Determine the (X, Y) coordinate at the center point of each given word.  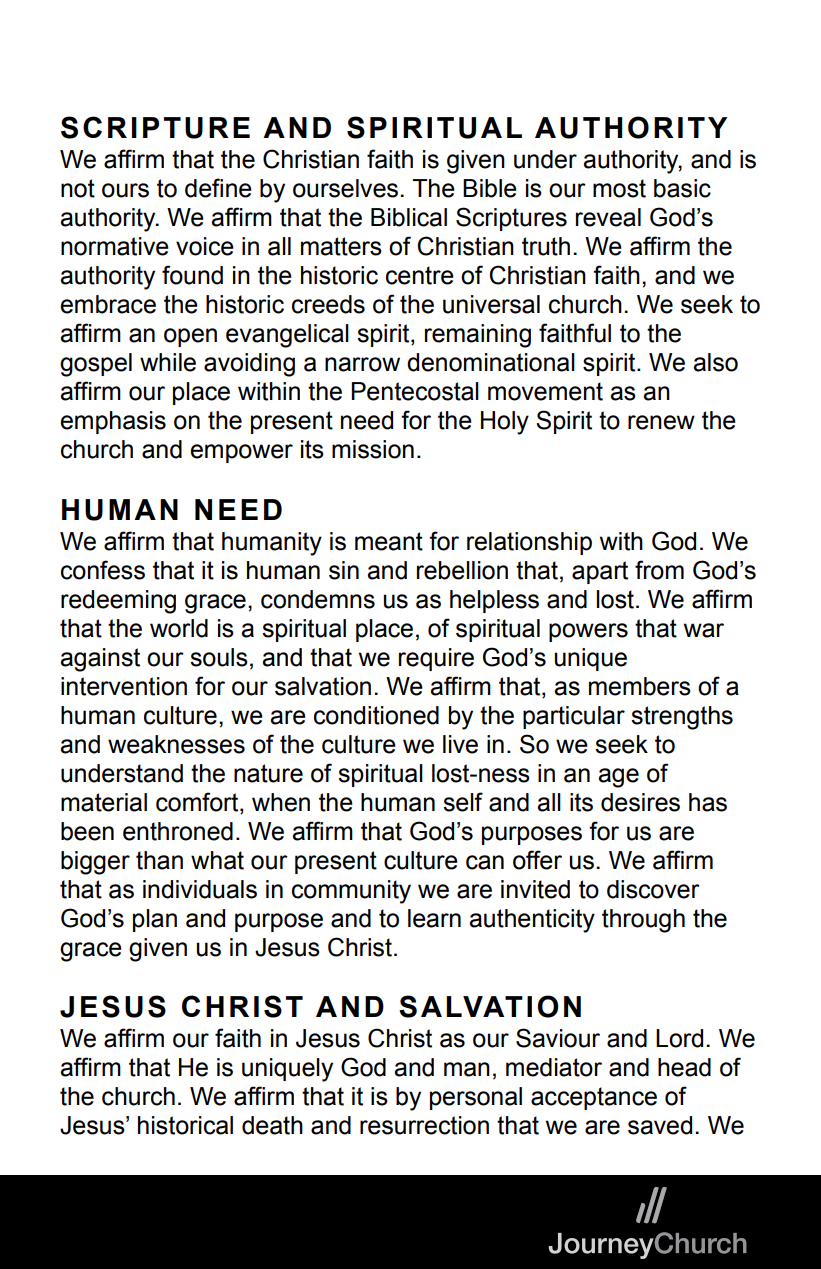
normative (115, 246)
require (436, 659)
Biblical (409, 217)
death (272, 1125)
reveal (608, 217)
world (179, 628)
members (640, 686)
